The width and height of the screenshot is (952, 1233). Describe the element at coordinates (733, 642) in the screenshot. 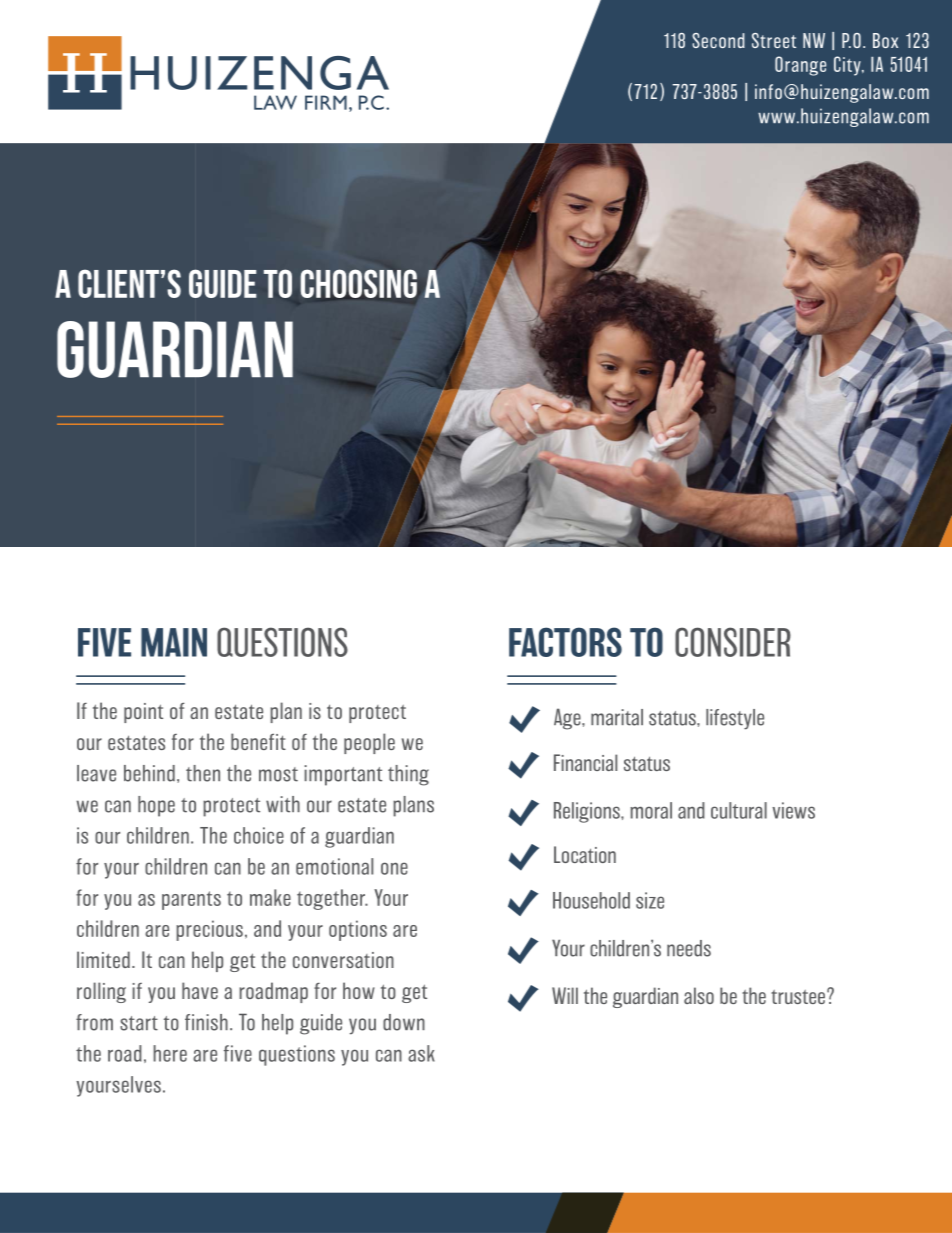

I see `CONSIDER` at that location.
